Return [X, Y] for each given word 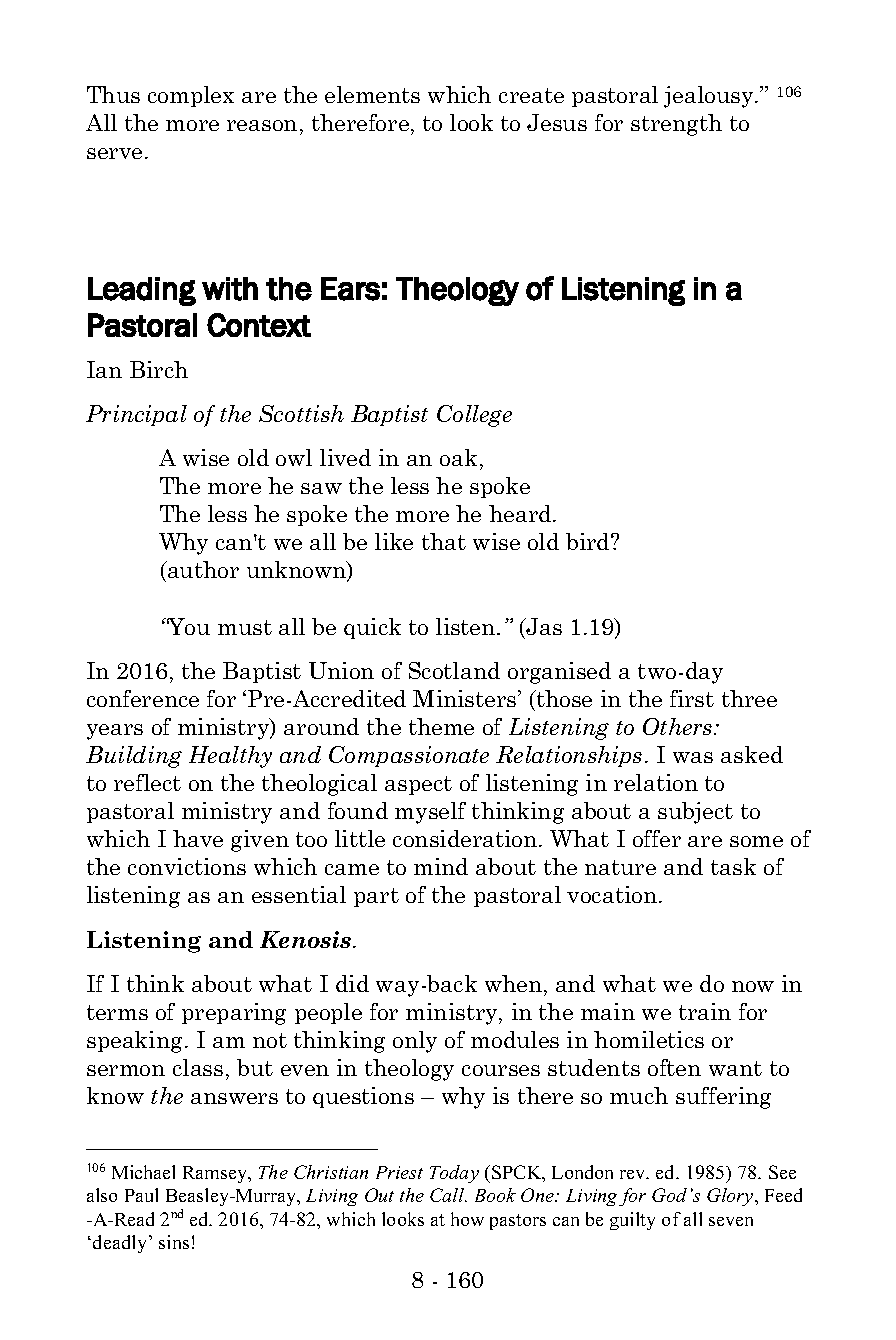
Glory [731, 1197]
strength [676, 125]
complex [191, 96]
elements [372, 94]
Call [448, 1195]
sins [174, 1242]
